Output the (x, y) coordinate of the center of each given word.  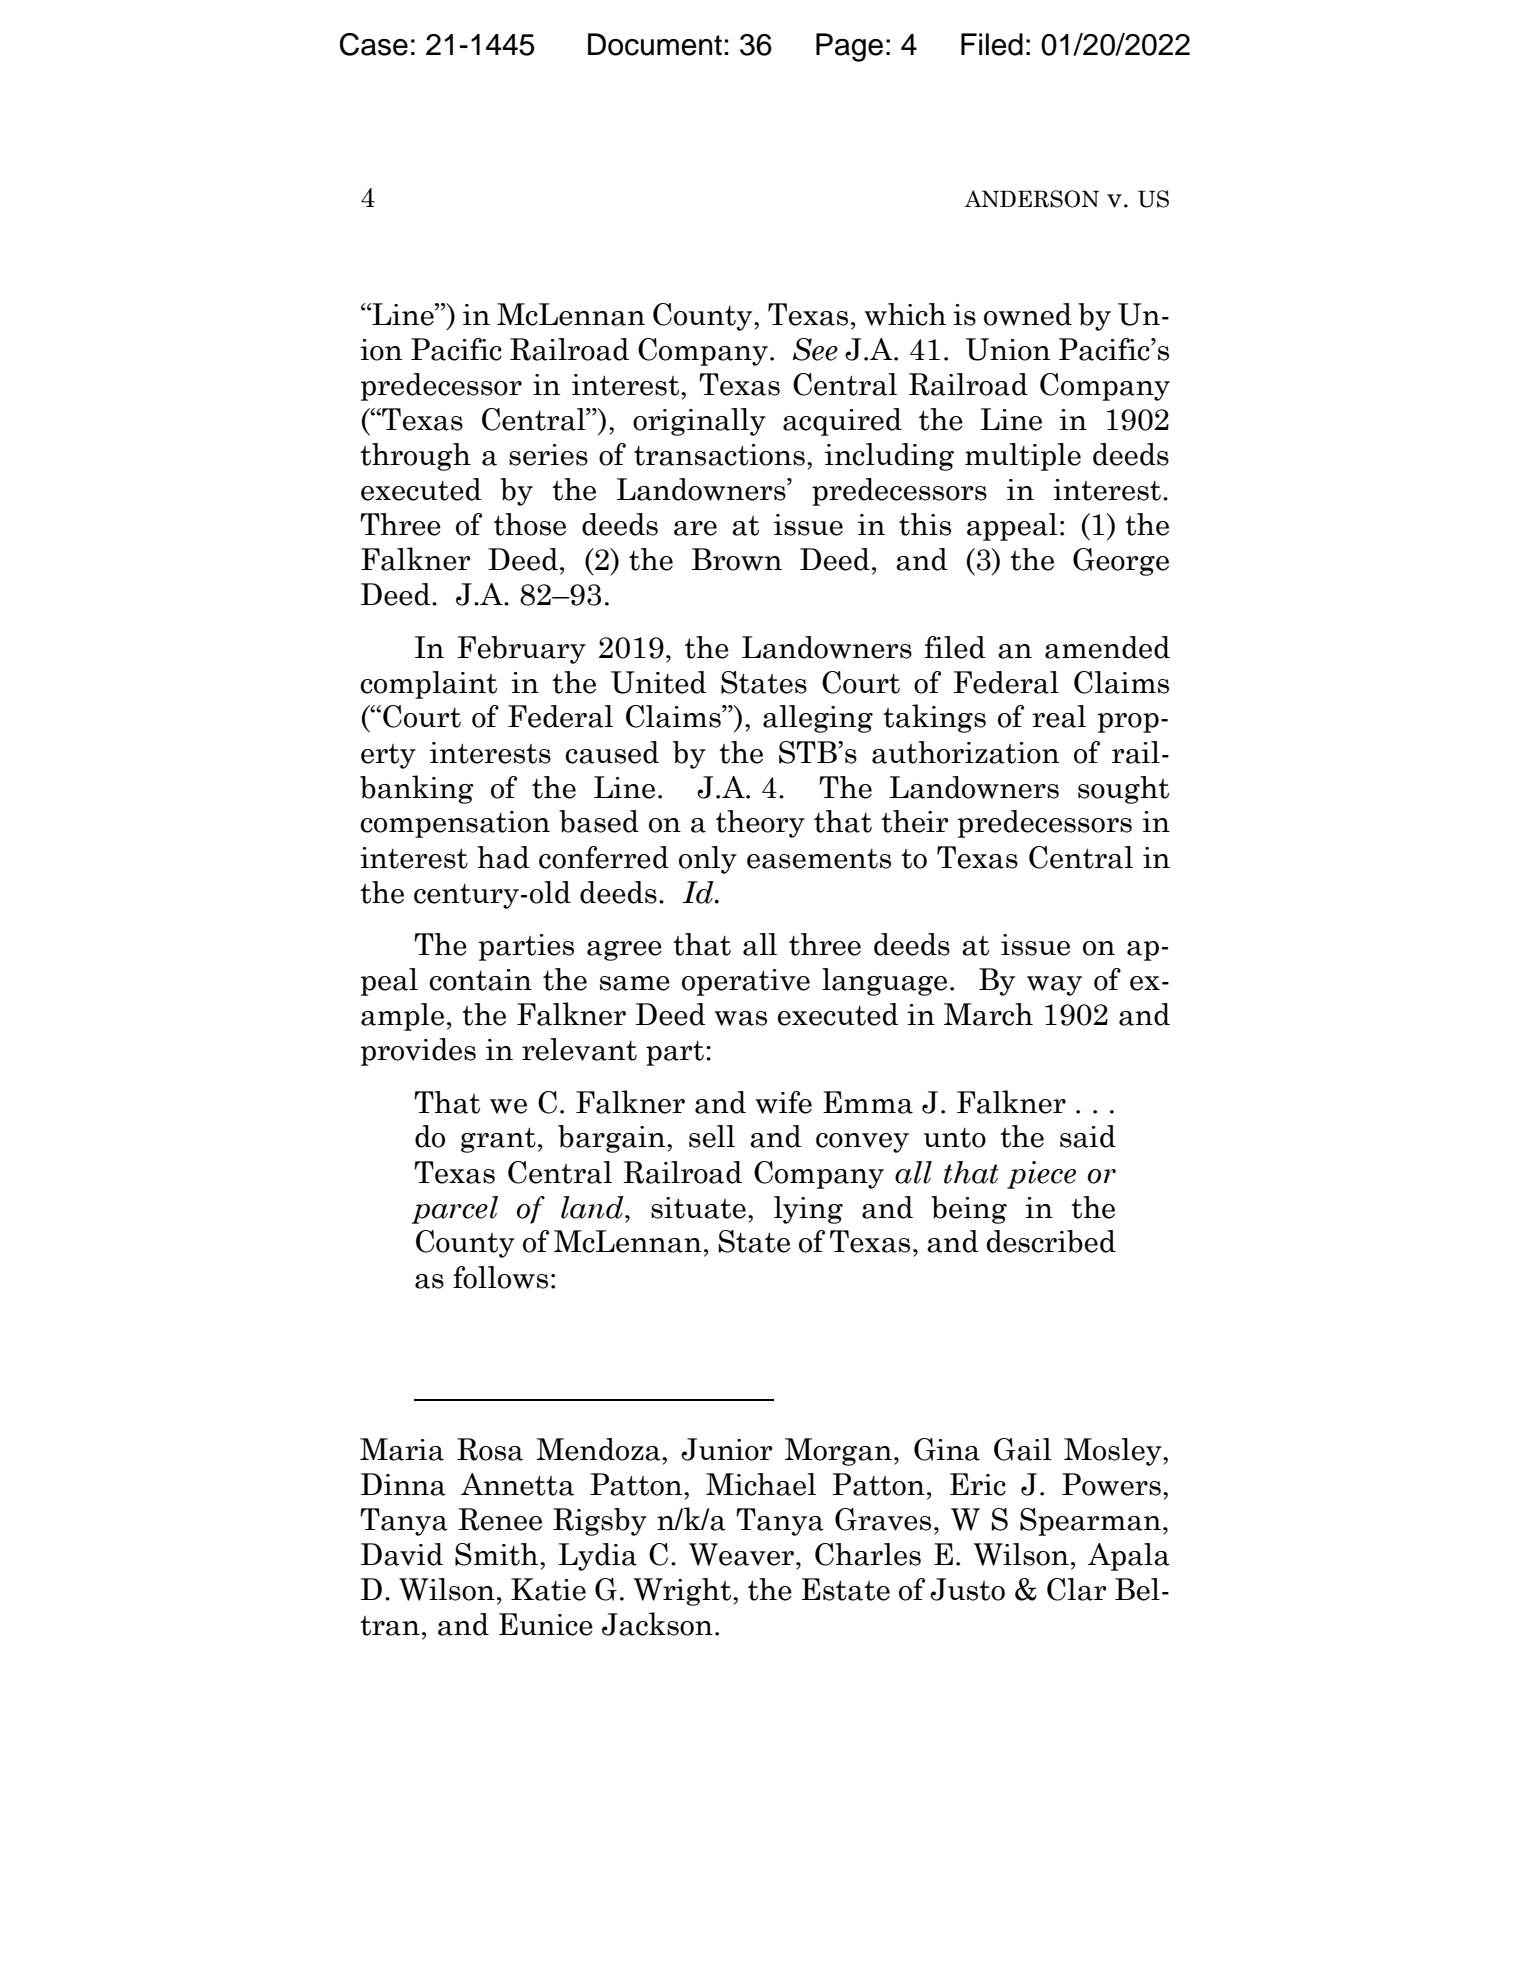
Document (655, 44)
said (1088, 1136)
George (1121, 562)
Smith (498, 1554)
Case (374, 44)
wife (784, 1102)
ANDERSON (1031, 199)
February (521, 650)
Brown (737, 559)
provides (418, 1052)
